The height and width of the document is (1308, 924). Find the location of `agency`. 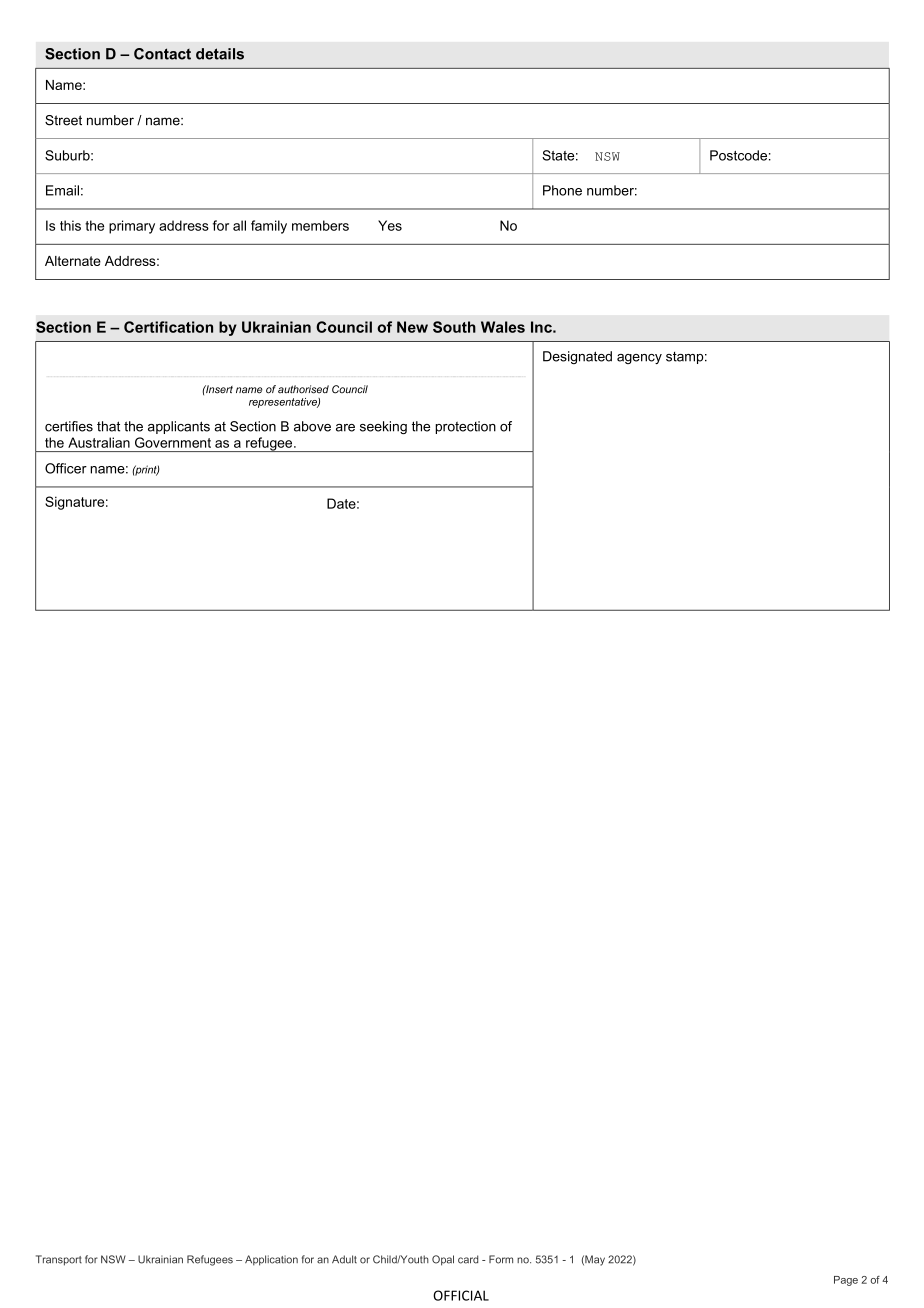

agency is located at coordinates (639, 359).
